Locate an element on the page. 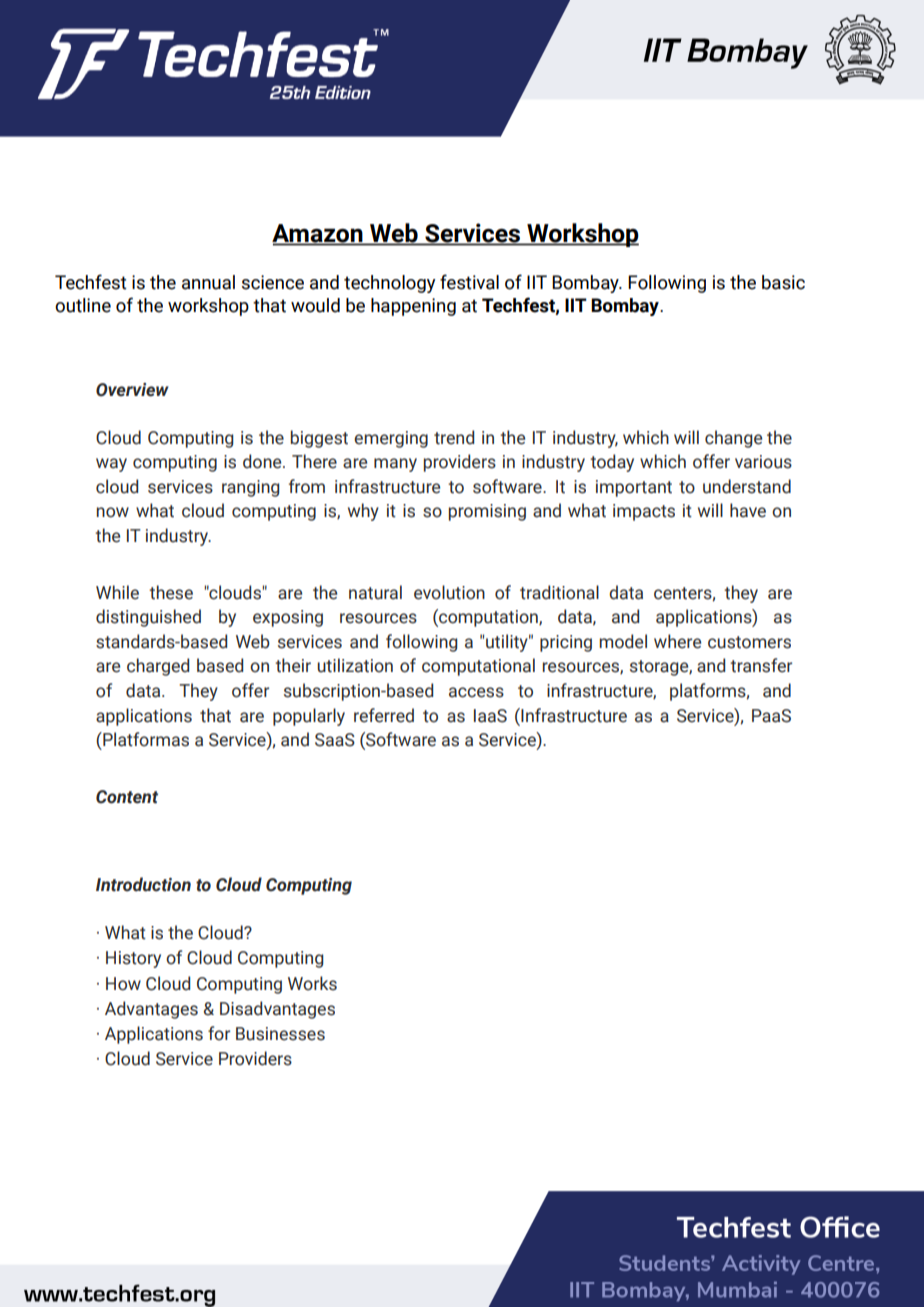 The width and height of the page is (924, 1307). access is located at coordinates (476, 692).
